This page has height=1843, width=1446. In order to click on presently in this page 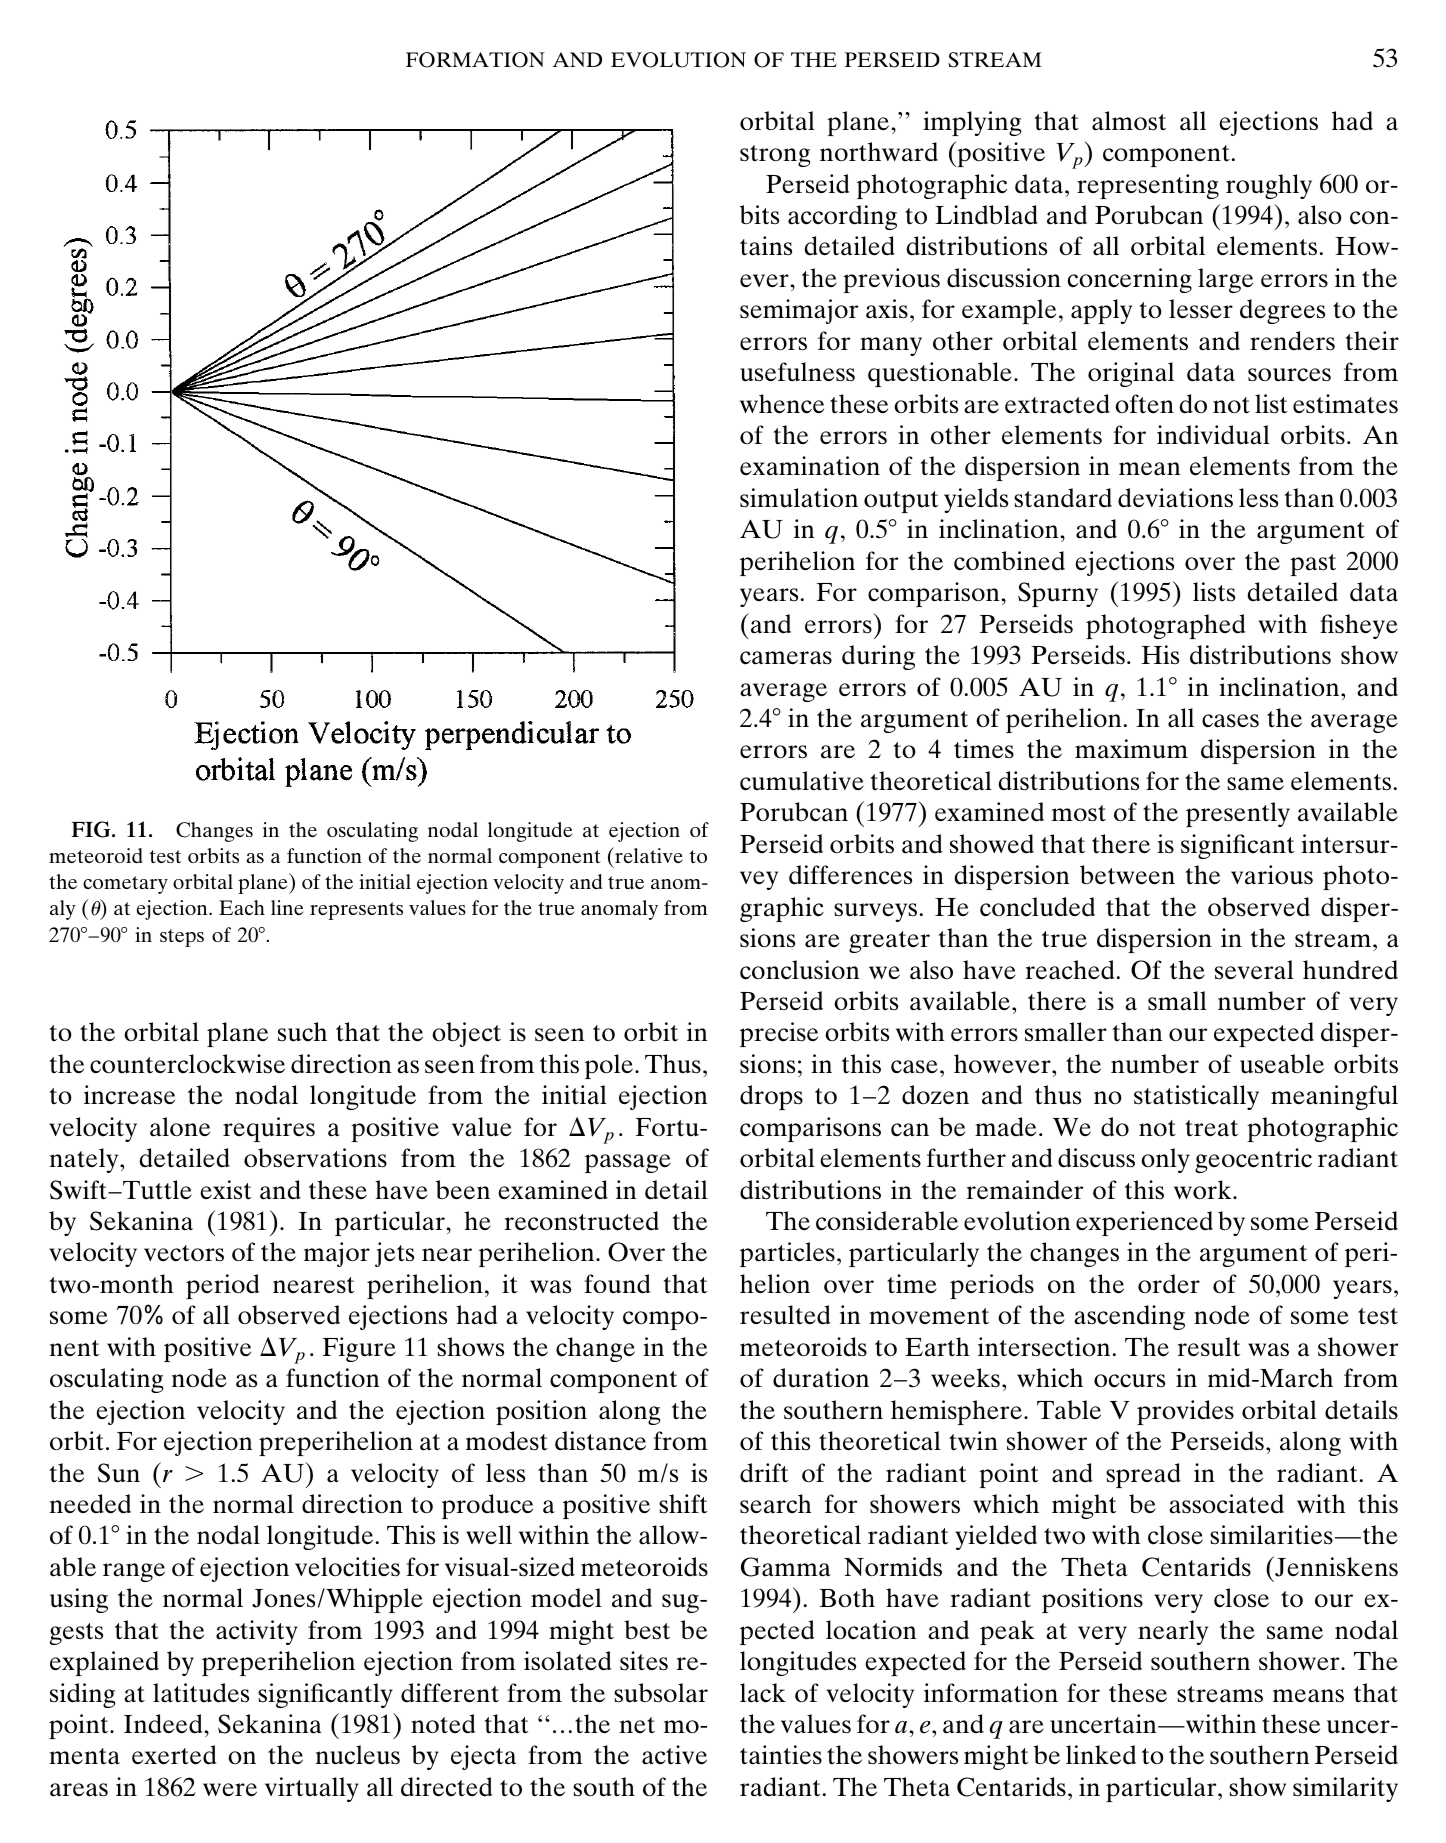, I will do `click(1238, 814)`.
